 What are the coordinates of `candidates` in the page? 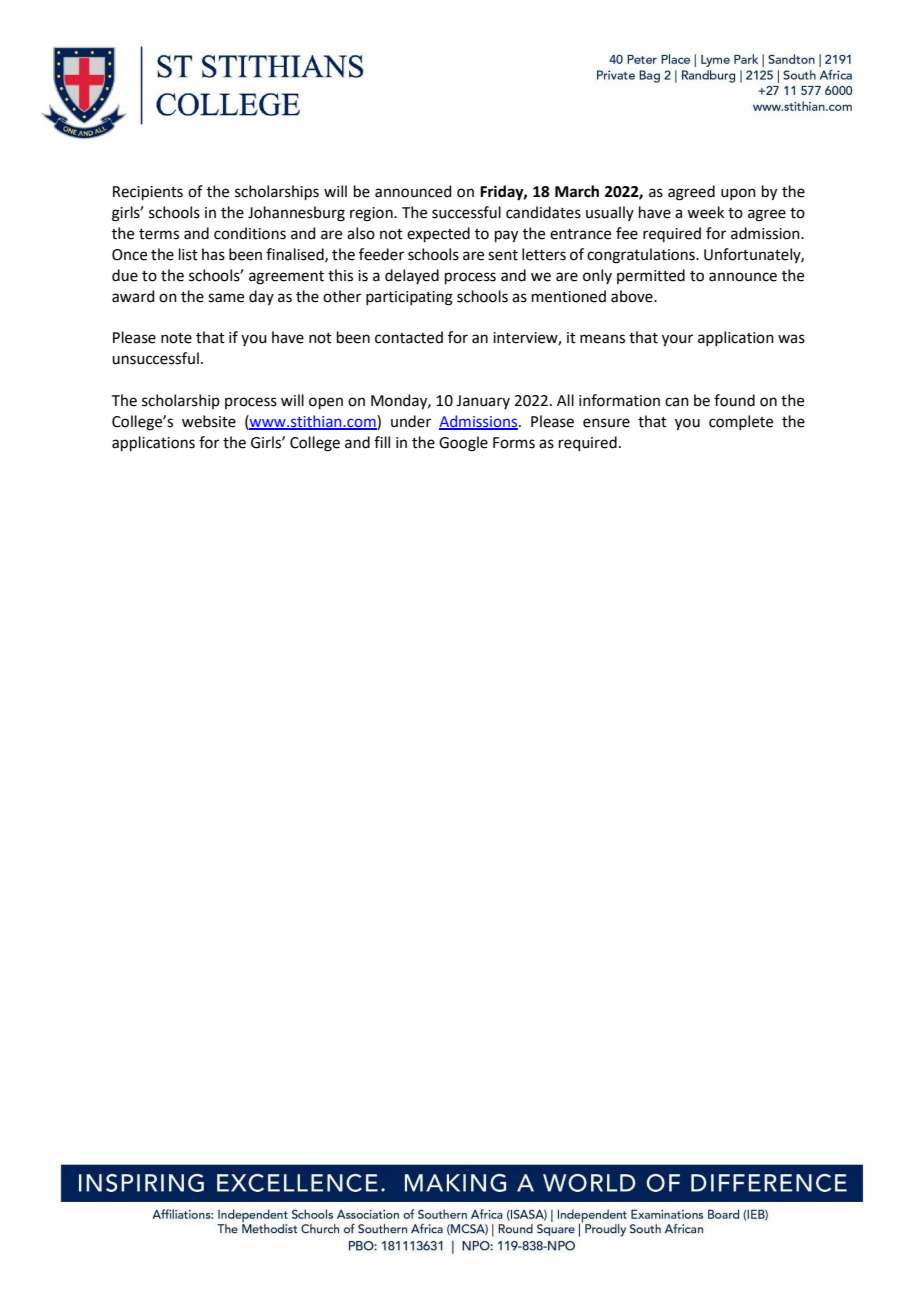 It's located at (543, 212).
